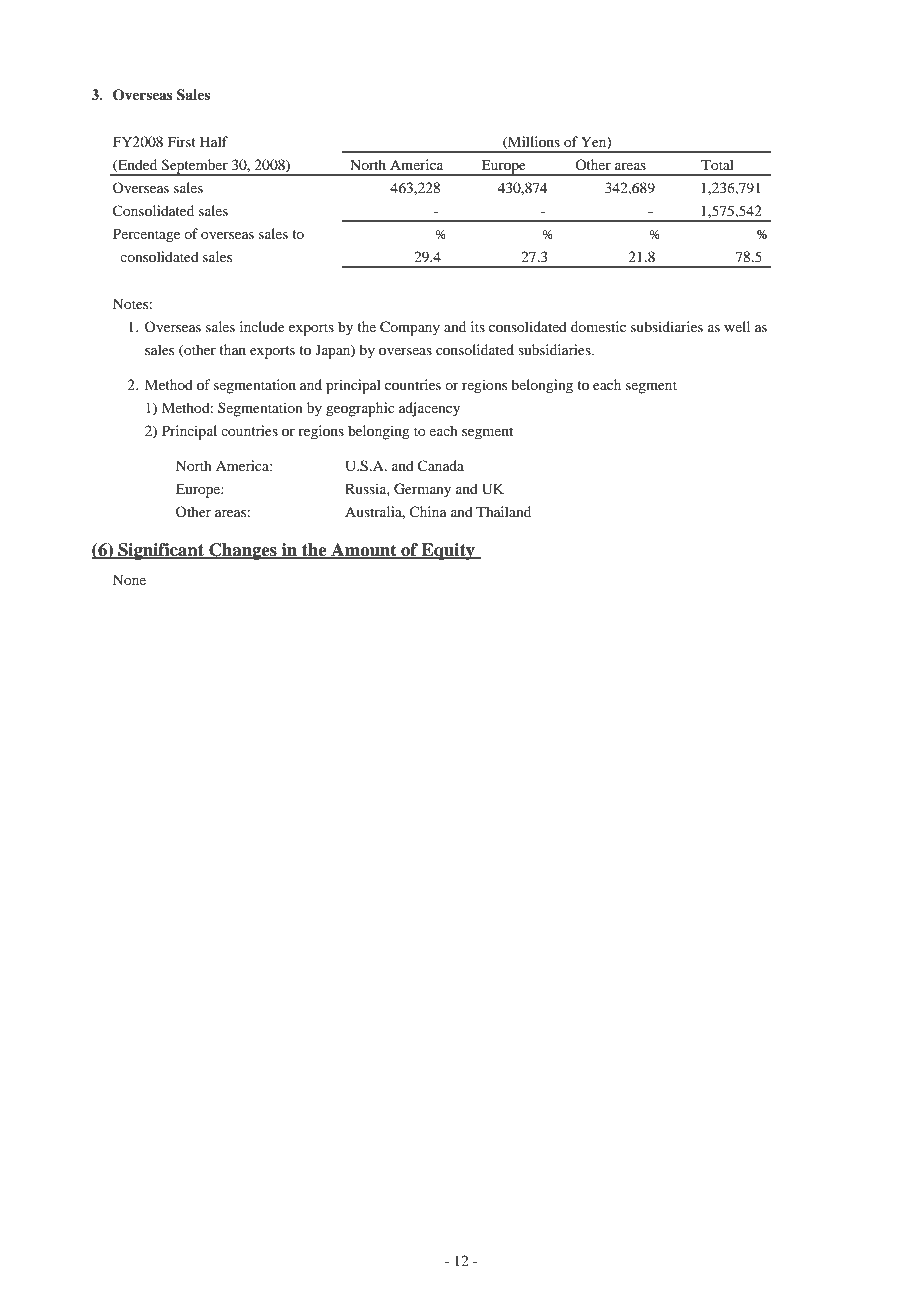  Describe the element at coordinates (410, 328) in the screenshot. I see `Company` at that location.
